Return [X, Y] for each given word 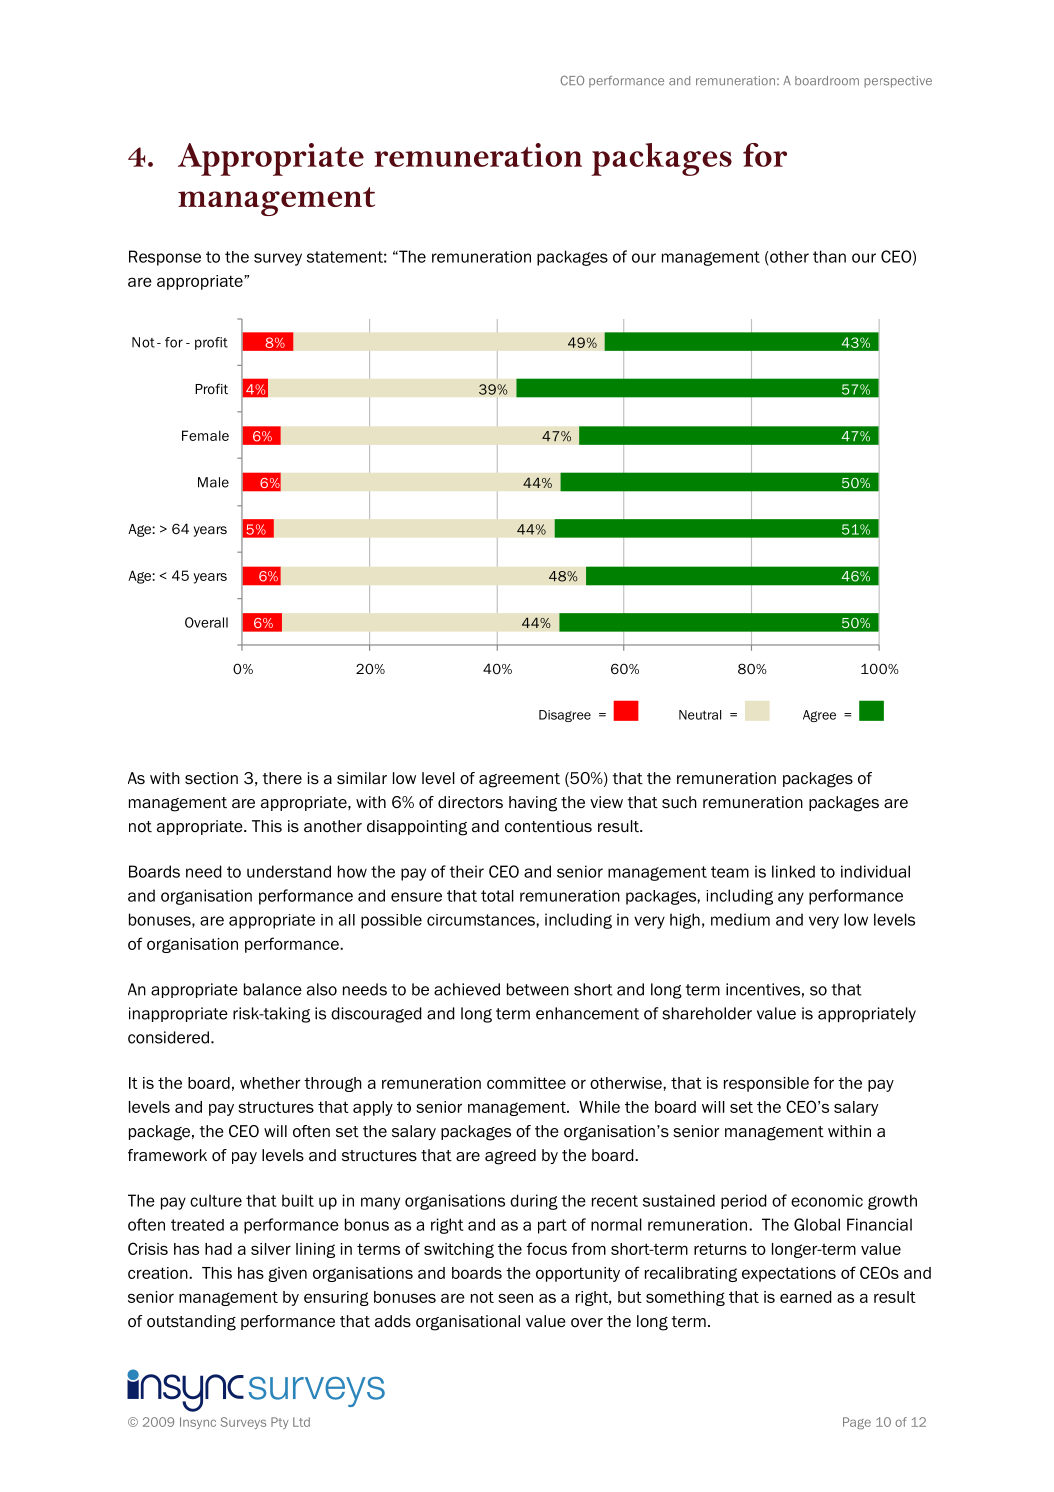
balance [273, 989]
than [829, 256]
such [679, 802]
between [538, 989]
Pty [279, 1423]
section [211, 778]
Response [165, 258]
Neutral [700, 715]
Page [857, 1423]
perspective [898, 82]
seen [515, 1298]
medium [740, 919]
